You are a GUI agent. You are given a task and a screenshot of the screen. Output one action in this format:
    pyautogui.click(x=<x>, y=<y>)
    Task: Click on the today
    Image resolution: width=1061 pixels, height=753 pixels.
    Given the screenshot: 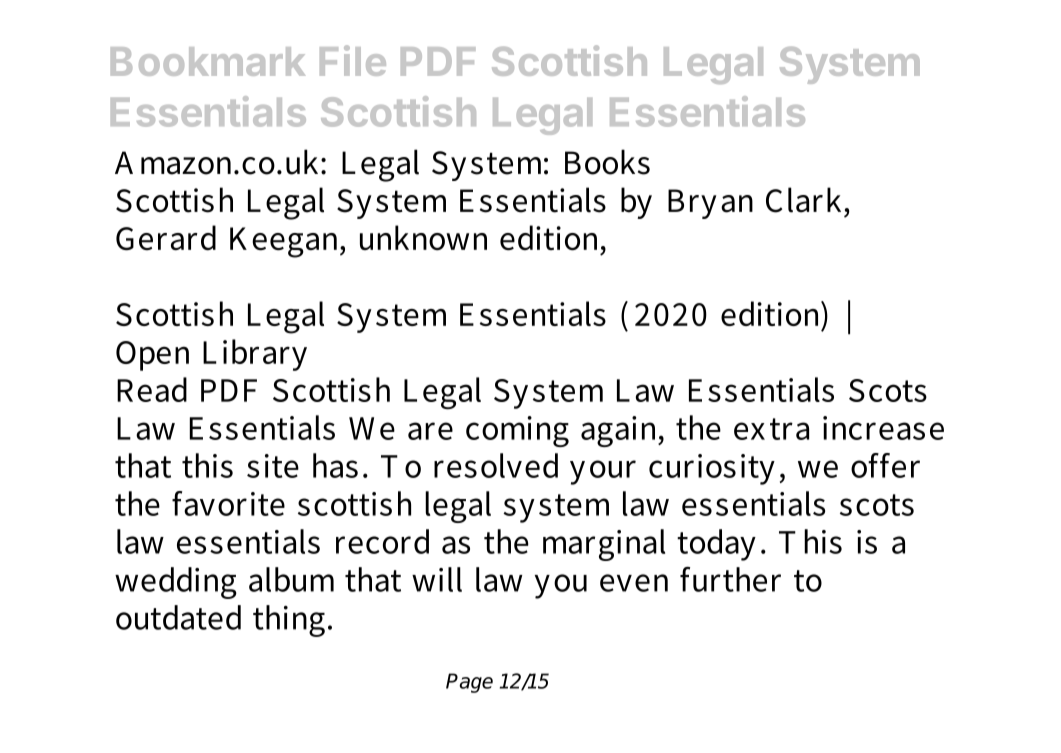 What is the action you would take?
    pyautogui.click(x=716, y=545)
